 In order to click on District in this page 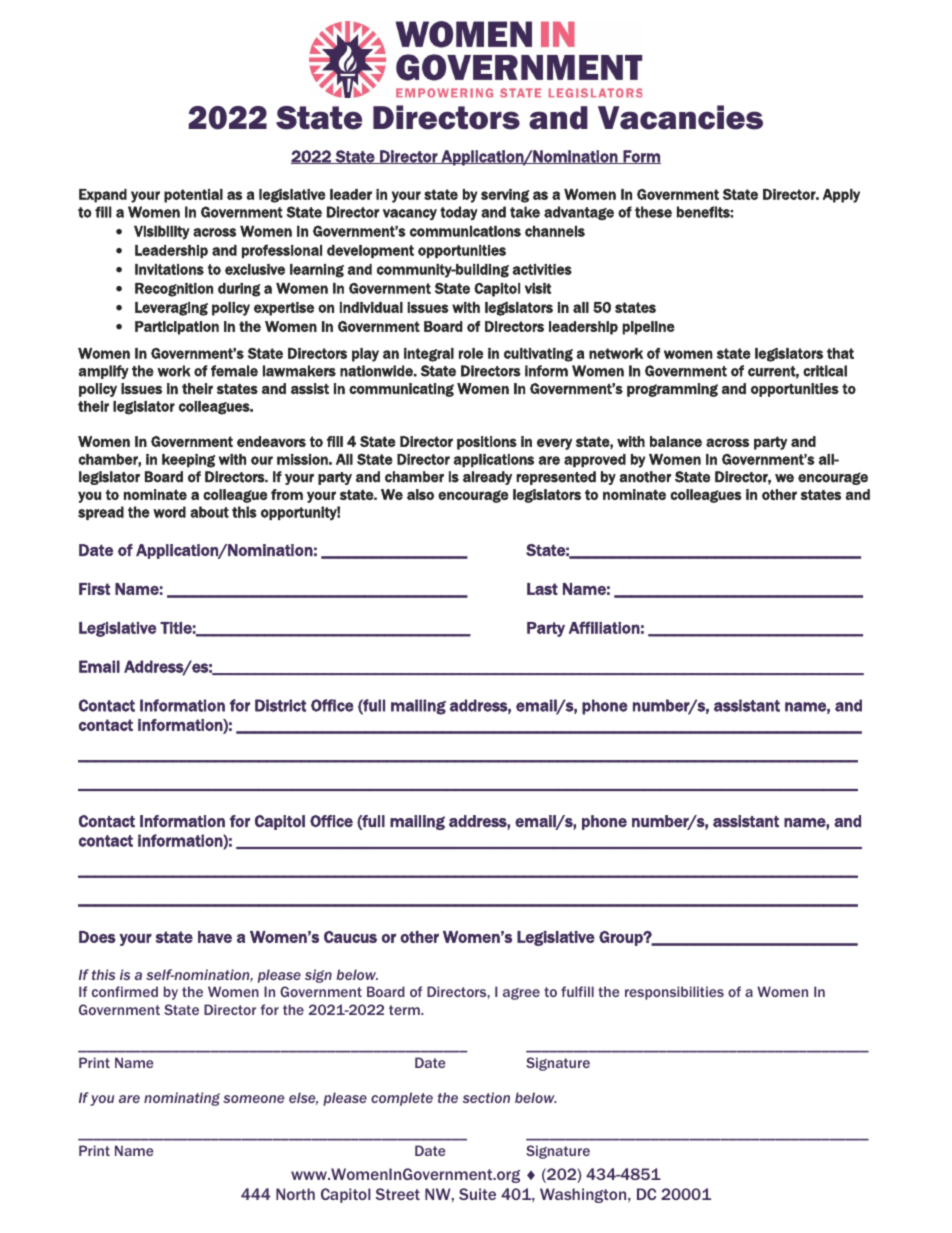, I will do `click(280, 705)`.
